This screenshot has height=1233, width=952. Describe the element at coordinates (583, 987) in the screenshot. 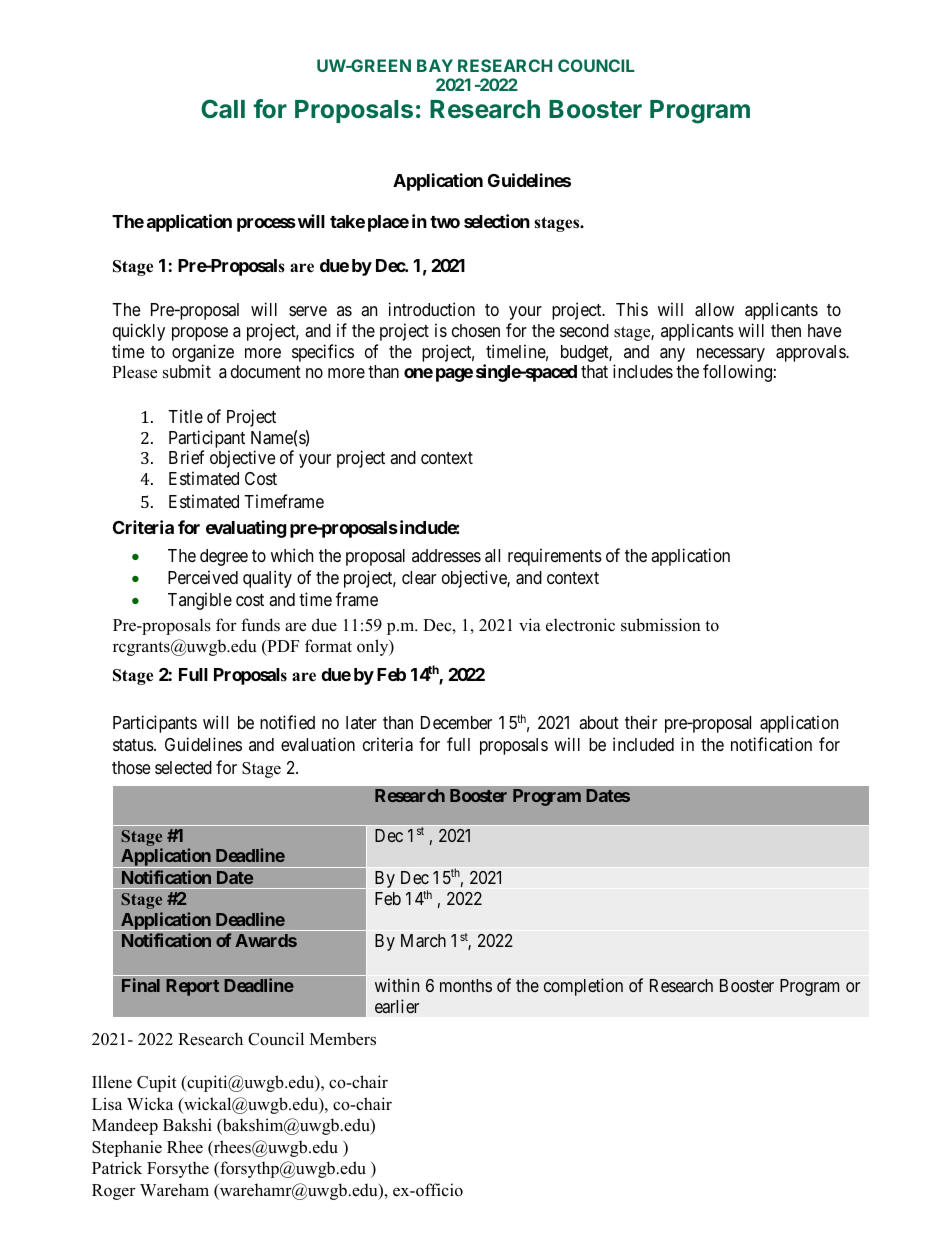

I see `completion` at that location.
